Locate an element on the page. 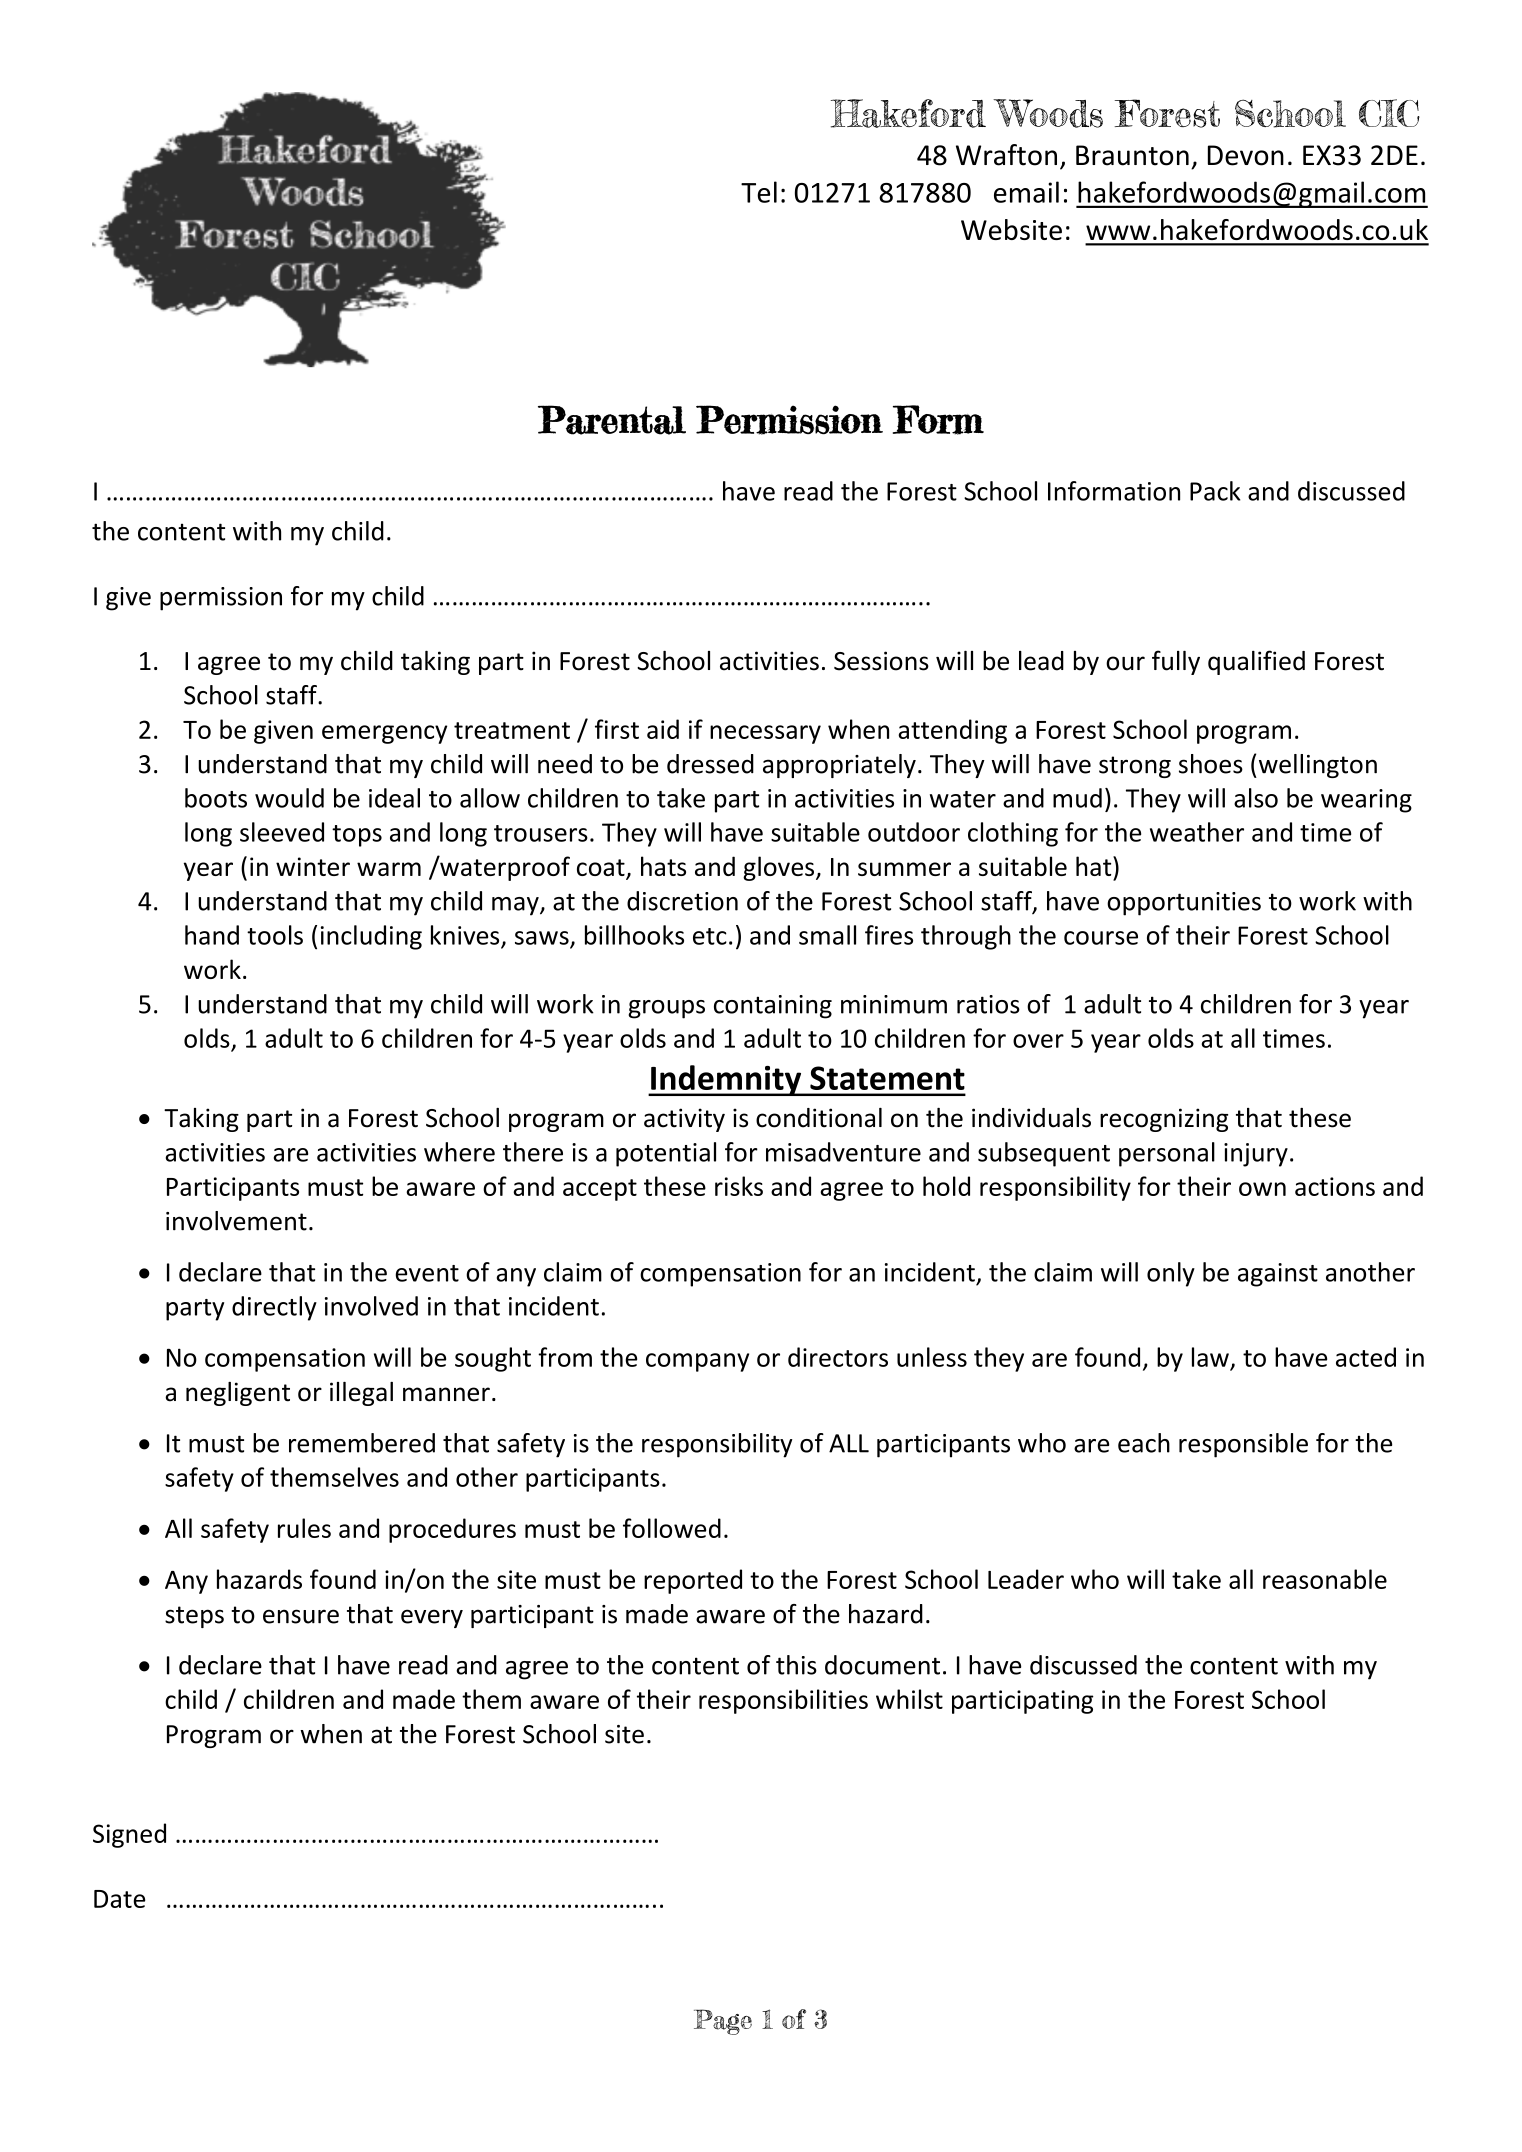 This image has height=2152, width=1522. would is located at coordinates (289, 798).
